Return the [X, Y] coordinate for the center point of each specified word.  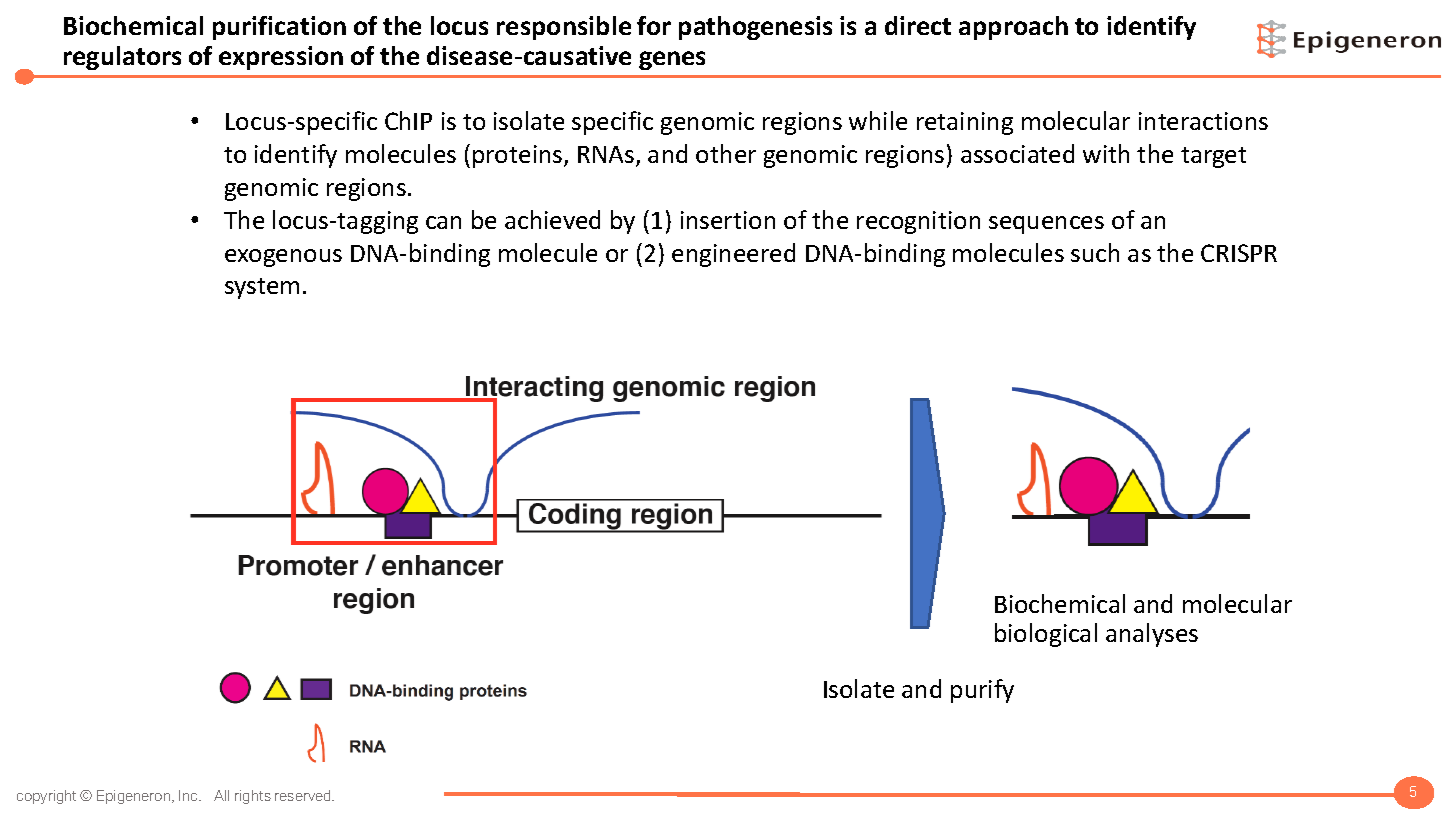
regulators [122, 58]
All [221, 795]
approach [1013, 28]
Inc [190, 795]
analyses [1152, 635]
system [262, 288]
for [654, 25]
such [1095, 252]
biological [1046, 635]
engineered [733, 255]
